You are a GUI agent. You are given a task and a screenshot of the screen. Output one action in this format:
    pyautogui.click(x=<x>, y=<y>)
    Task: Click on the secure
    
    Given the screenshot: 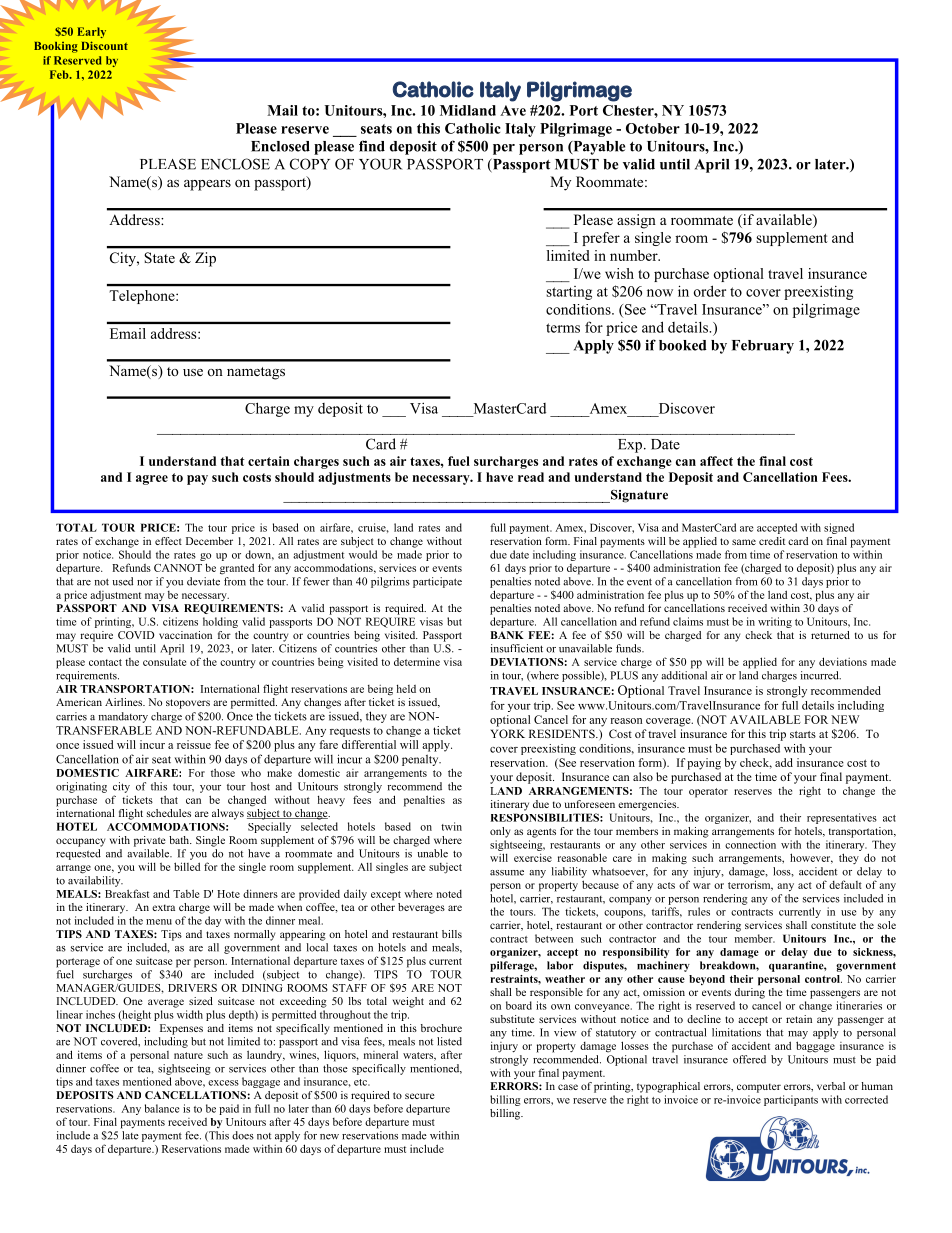 What is the action you would take?
    pyautogui.click(x=420, y=1096)
